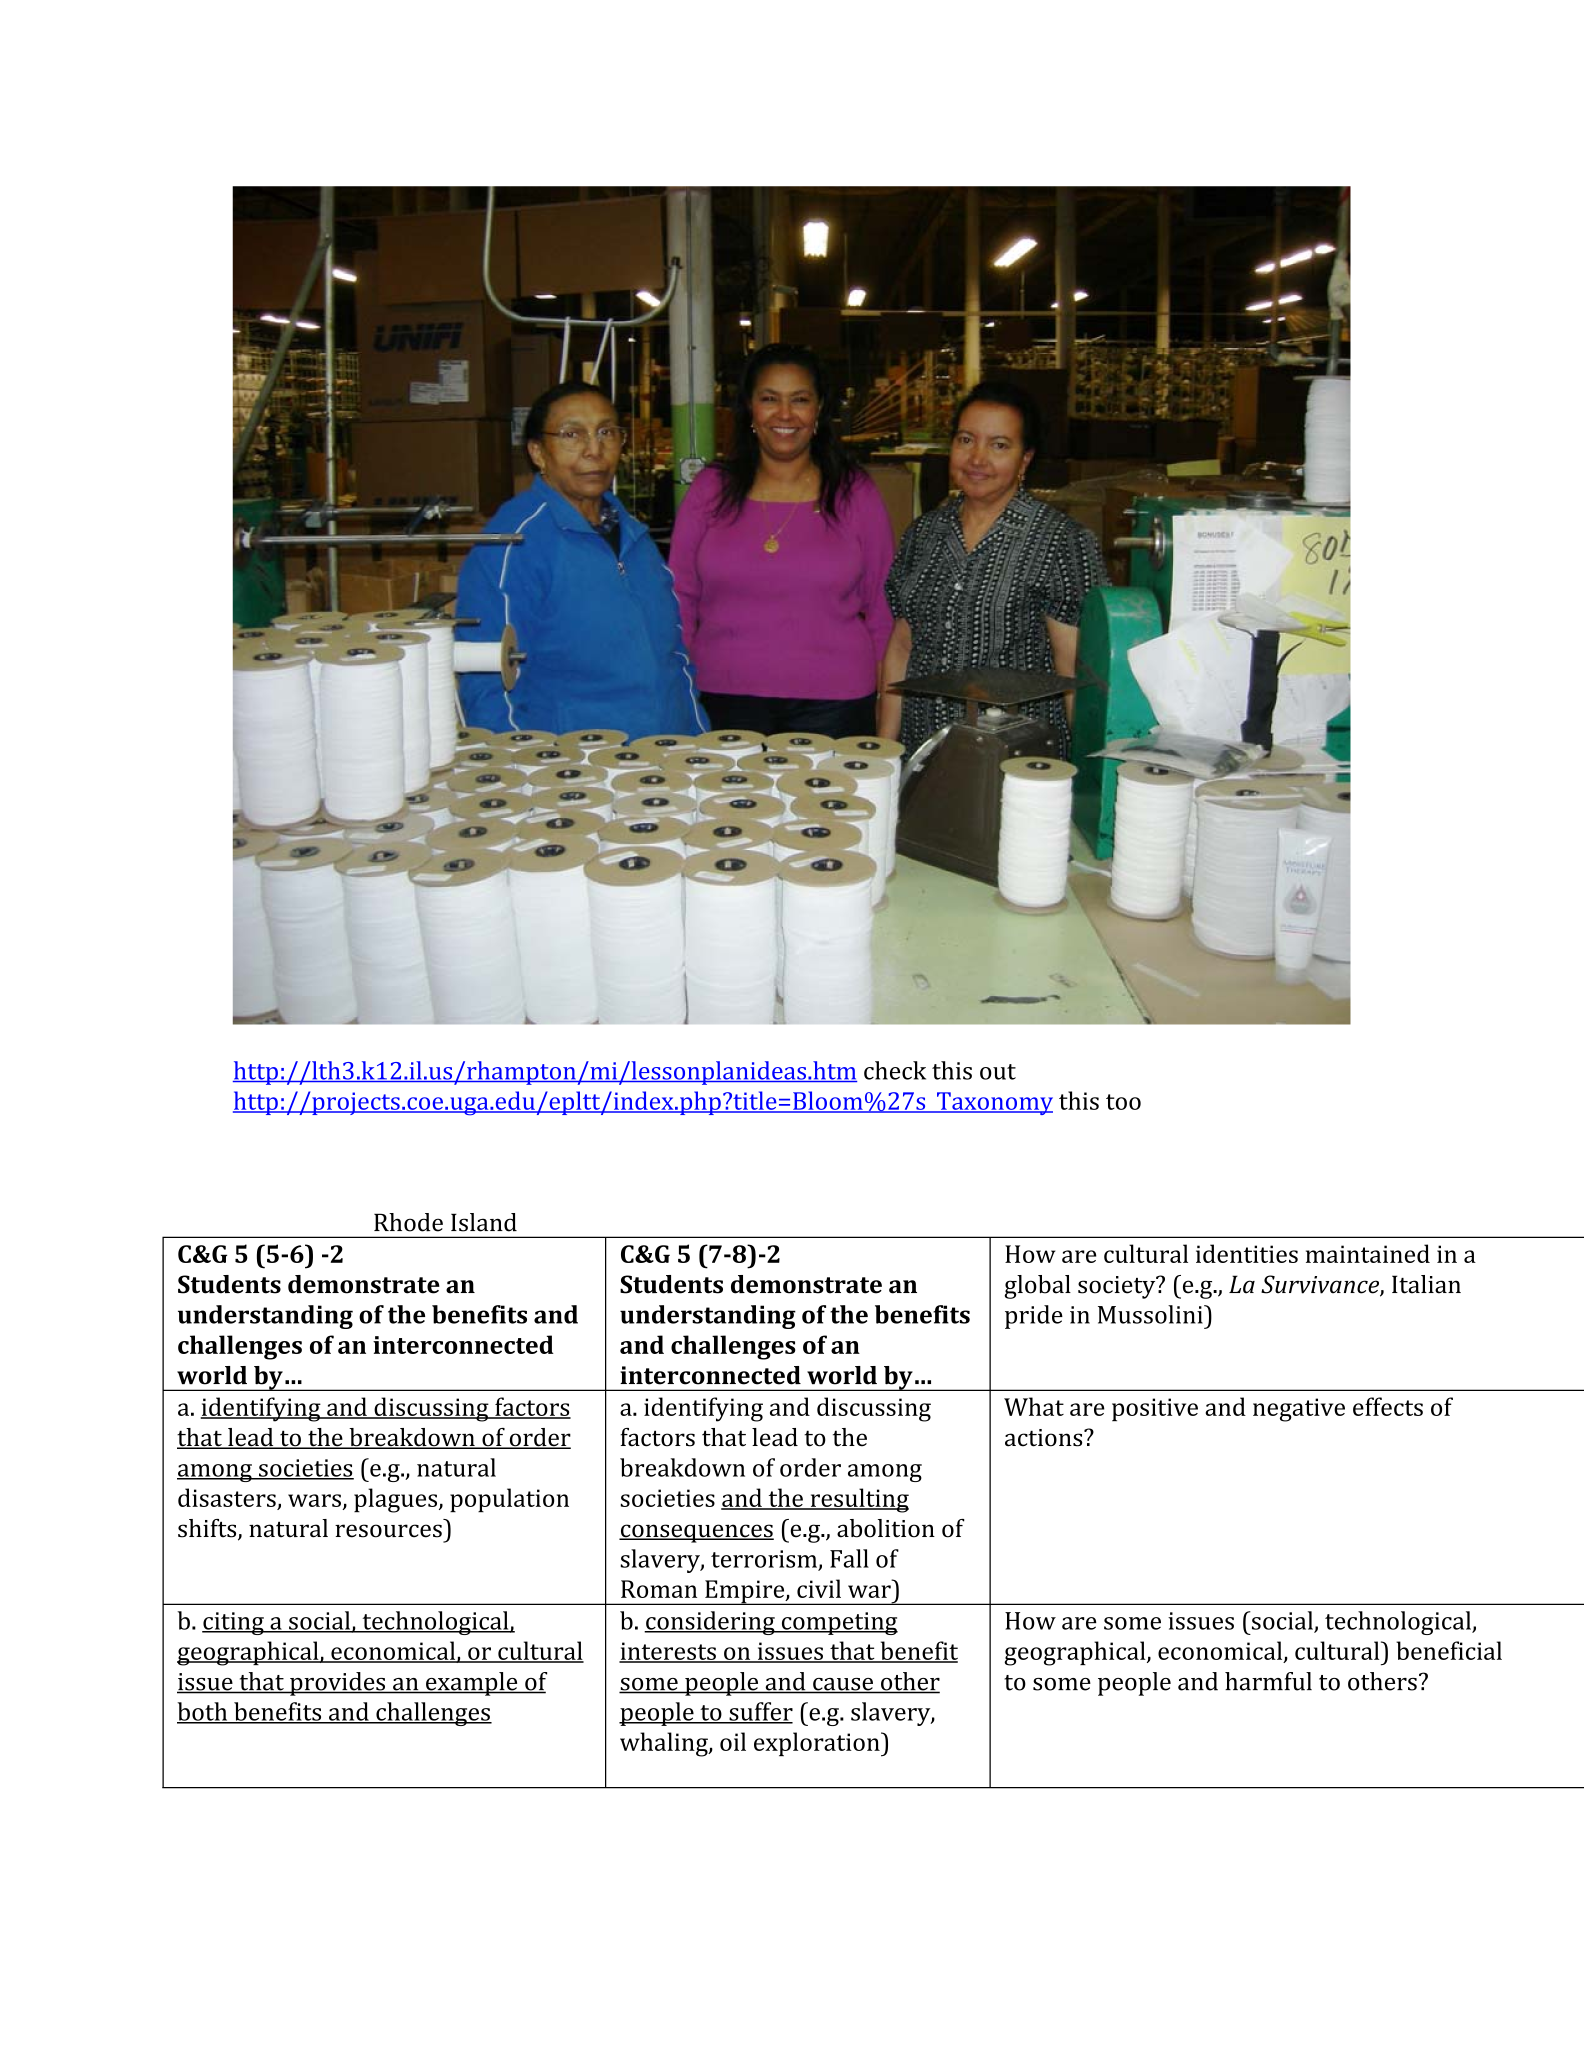  What do you see at coordinates (895, 1070) in the screenshot?
I see `check` at bounding box center [895, 1070].
